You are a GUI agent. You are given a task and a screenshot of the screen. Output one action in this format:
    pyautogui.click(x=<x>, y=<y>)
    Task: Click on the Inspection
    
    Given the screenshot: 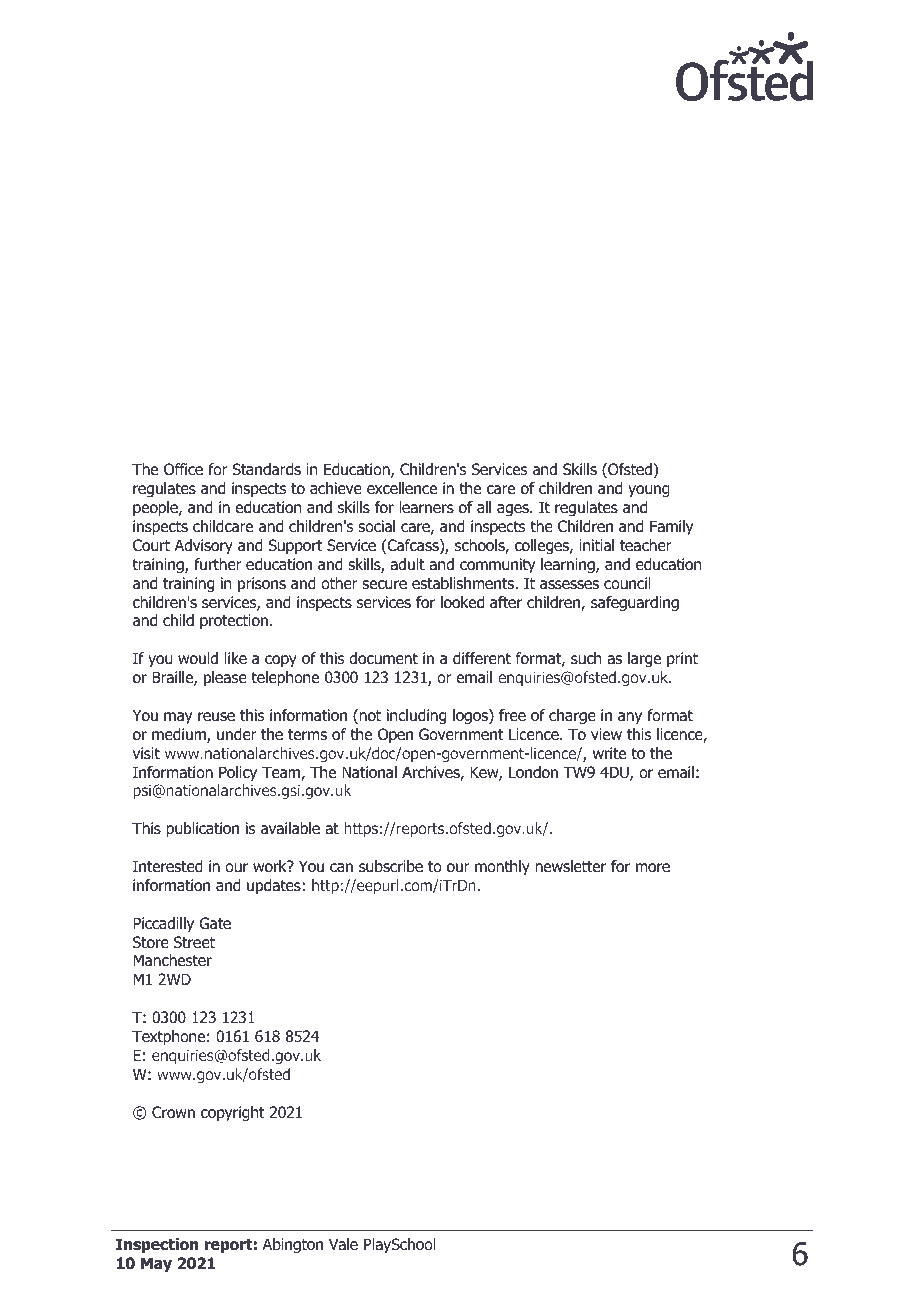 What is the action you would take?
    pyautogui.click(x=157, y=1245)
